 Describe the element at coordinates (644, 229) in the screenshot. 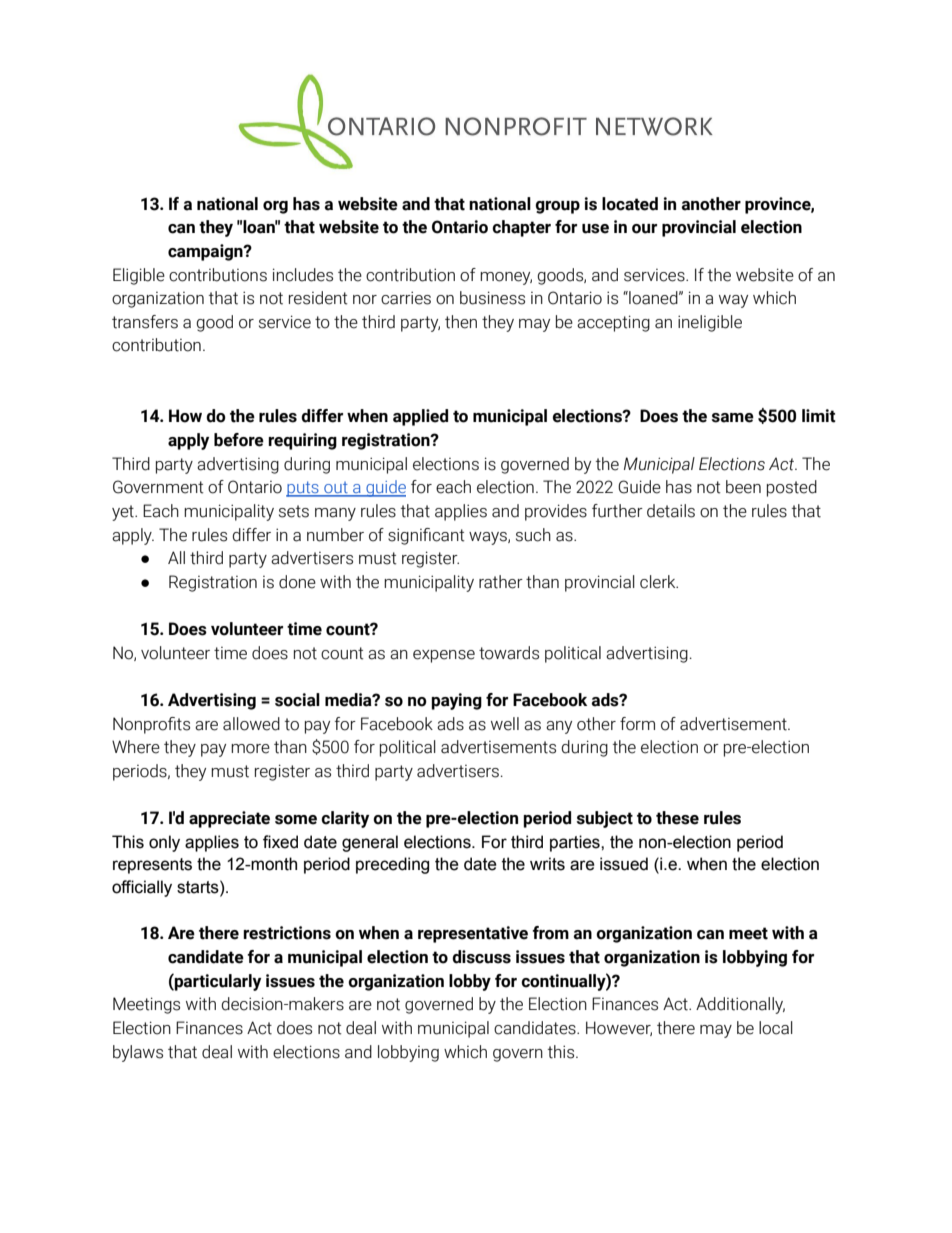

I see `our` at that location.
